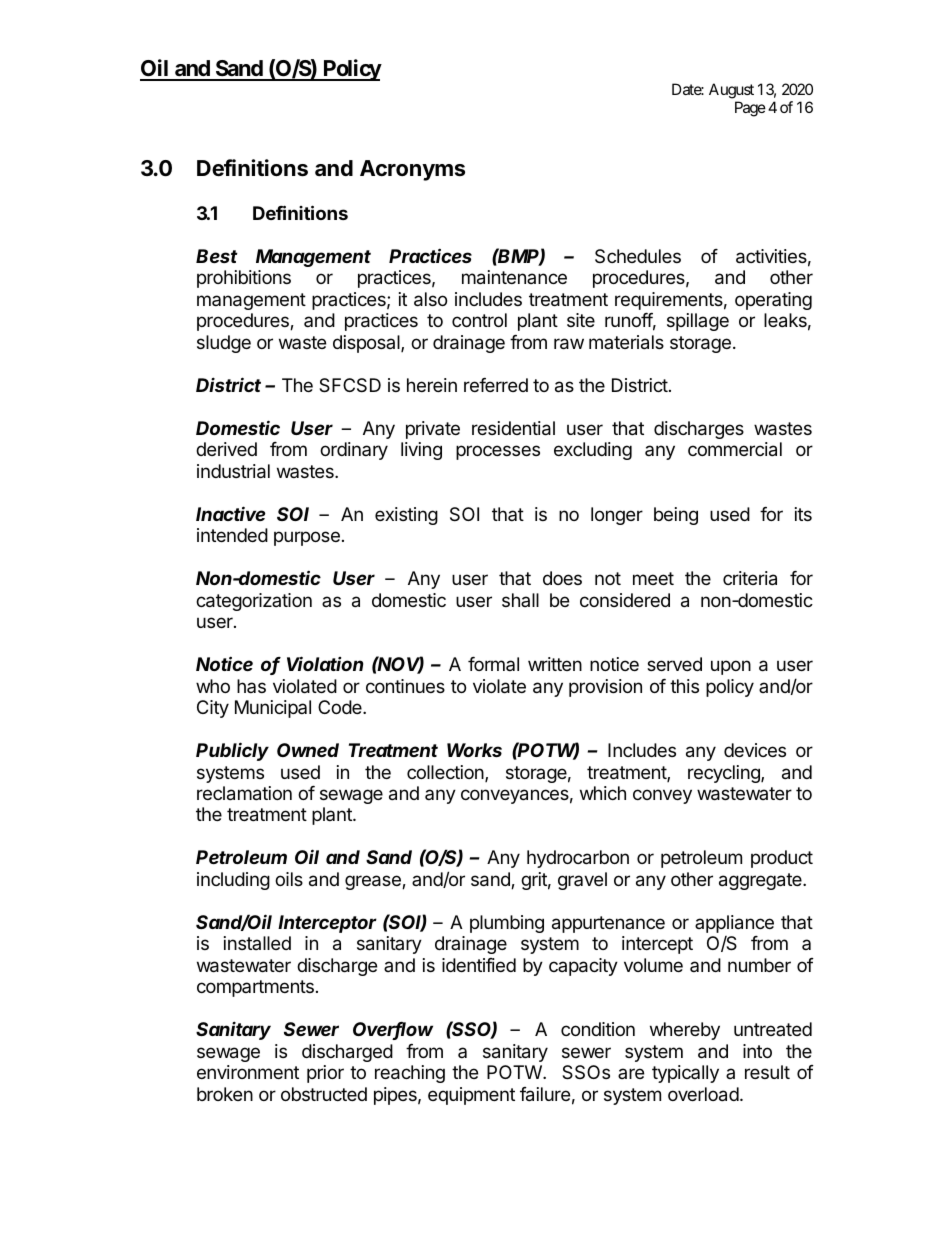 Image resolution: width=952 pixels, height=1233 pixels. Describe the element at coordinates (514, 277) in the screenshot. I see `maintenance` at that location.
